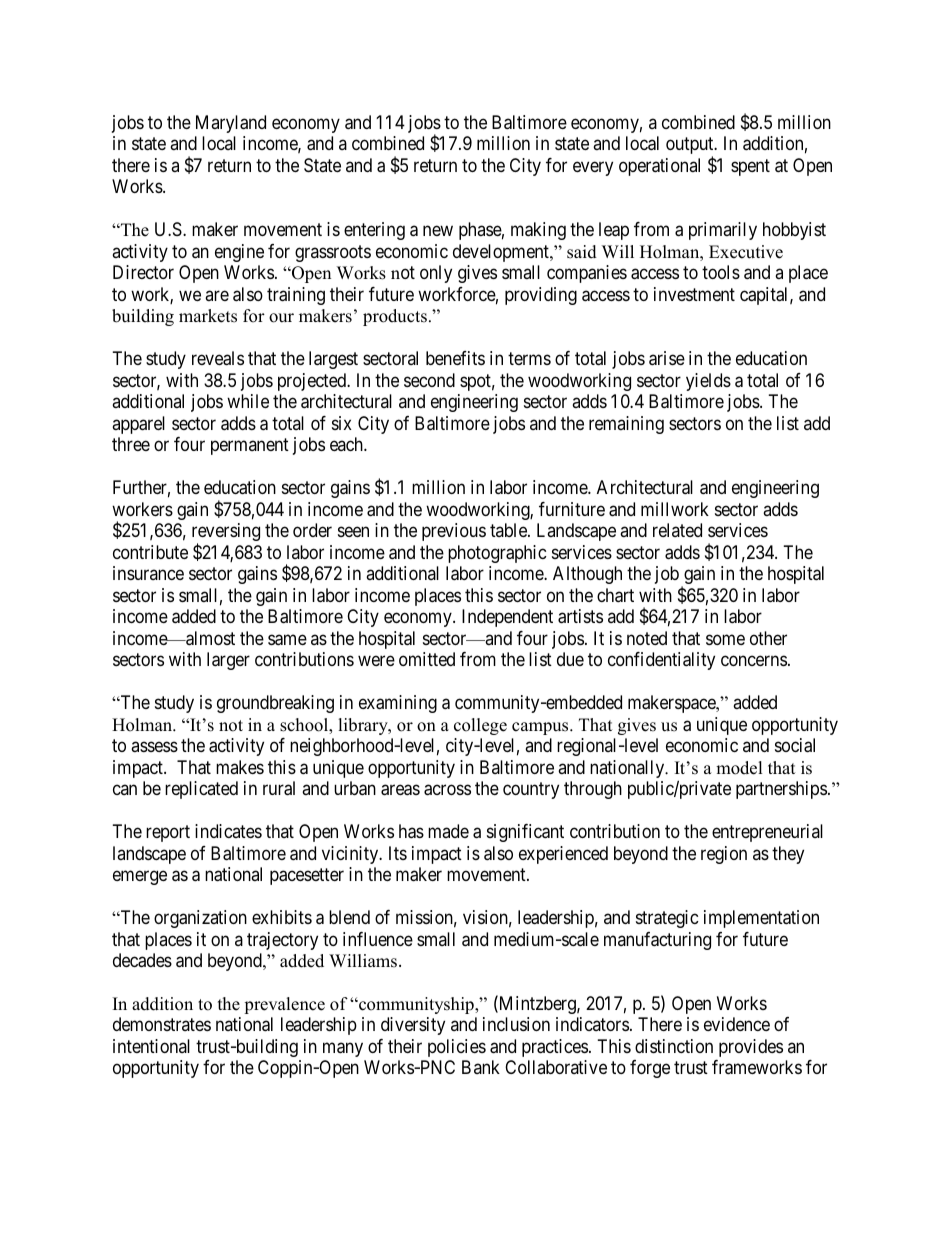 Image resolution: width=952 pixels, height=1233 pixels. What do you see at coordinates (455, 358) in the image?
I see `benefits` at bounding box center [455, 358].
